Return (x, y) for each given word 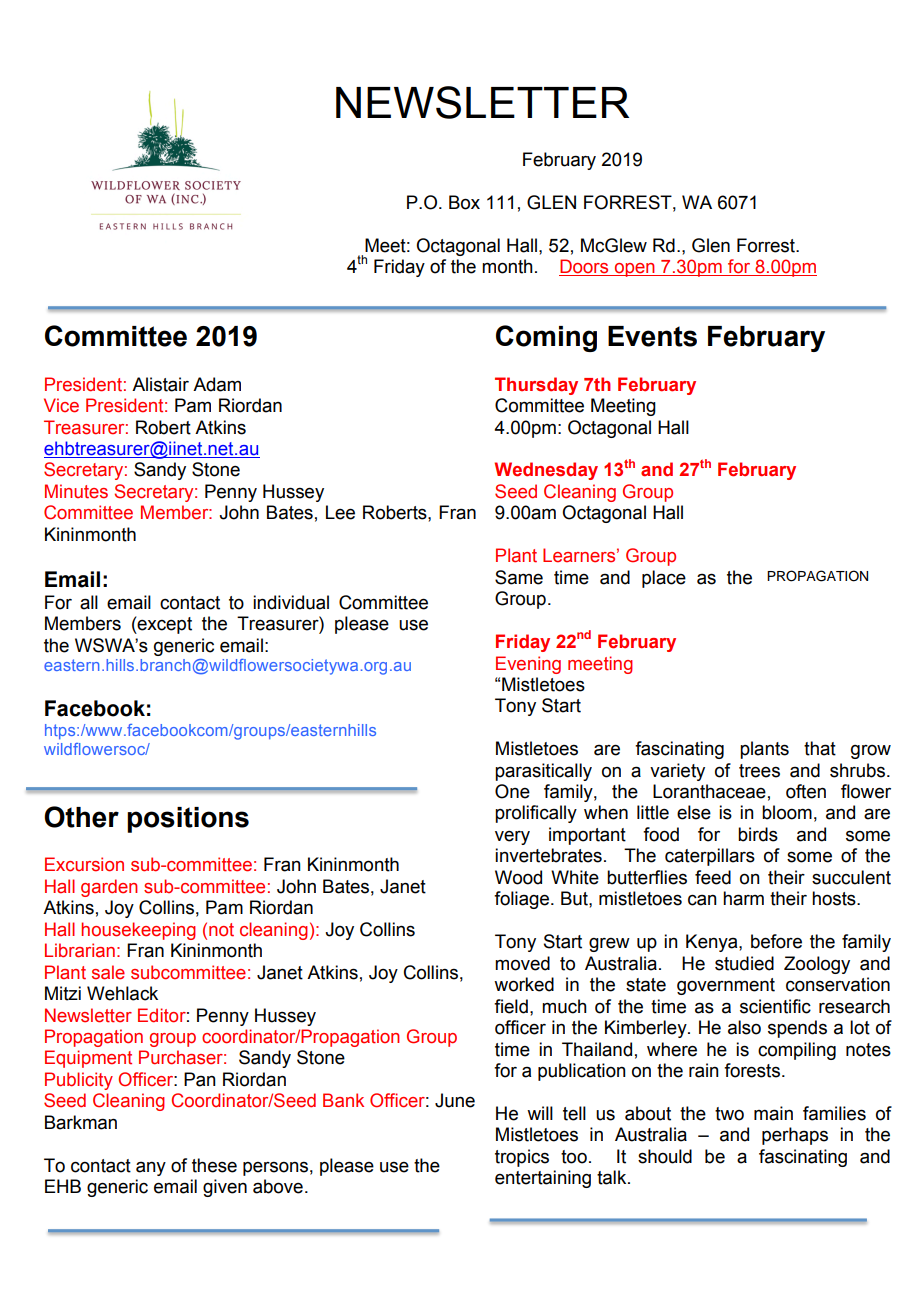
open (635, 270)
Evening (528, 665)
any (151, 1168)
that (820, 748)
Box (464, 202)
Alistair (160, 384)
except (164, 625)
